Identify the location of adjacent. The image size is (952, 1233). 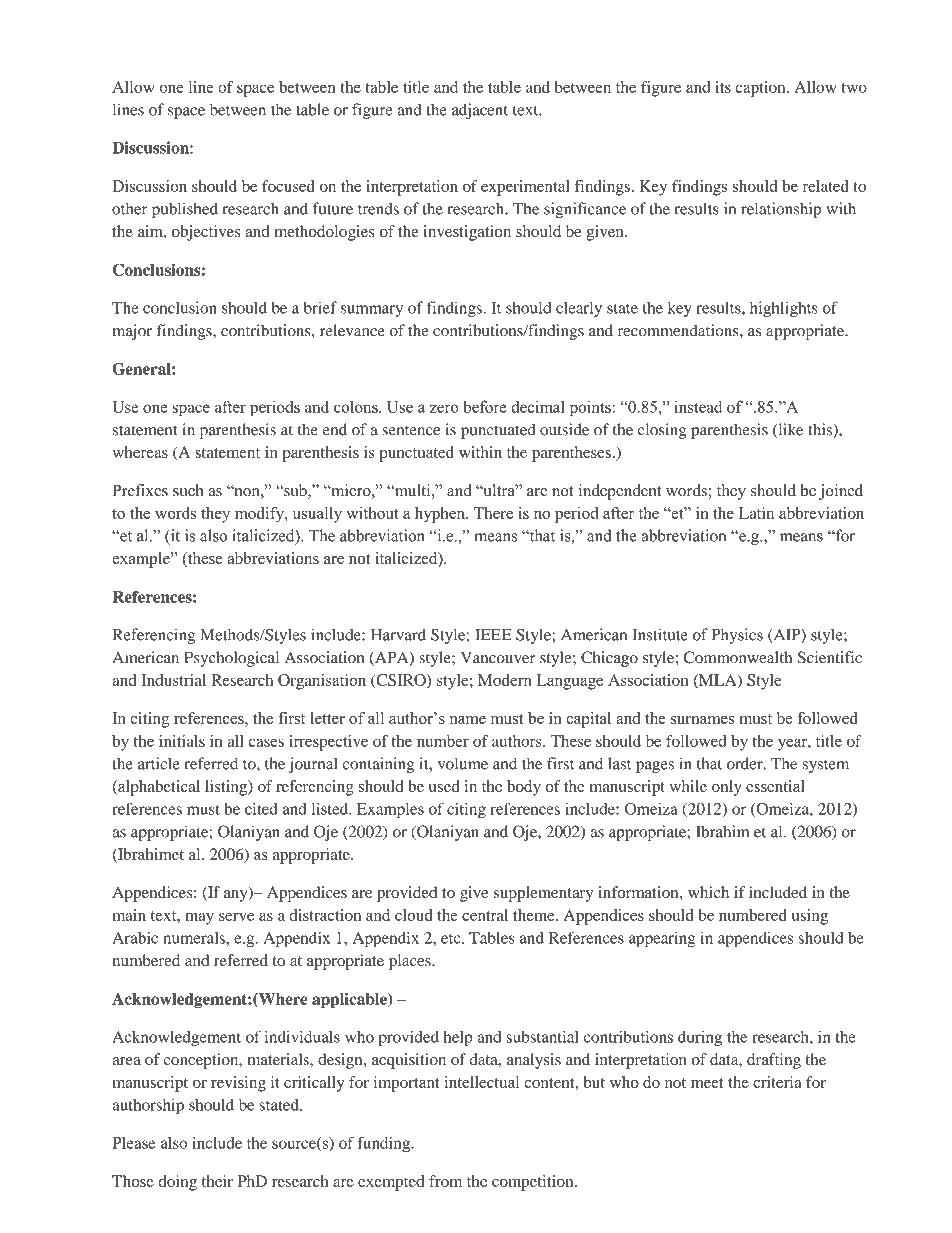
(480, 111).
